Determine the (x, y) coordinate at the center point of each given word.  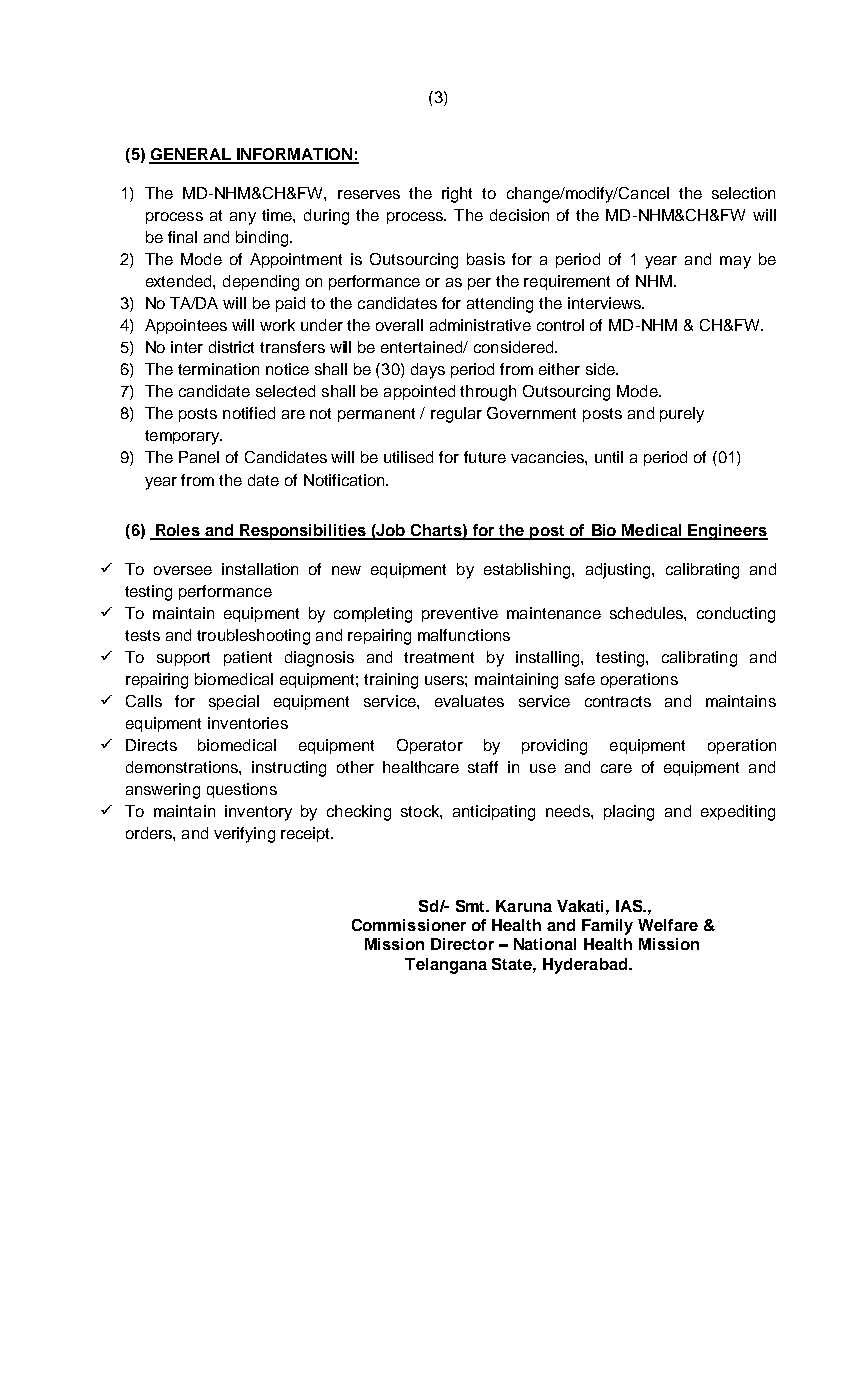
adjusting (619, 571)
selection (743, 193)
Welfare (668, 925)
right (457, 195)
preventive (460, 614)
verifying (244, 835)
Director (462, 944)
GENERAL (191, 155)
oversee (183, 570)
